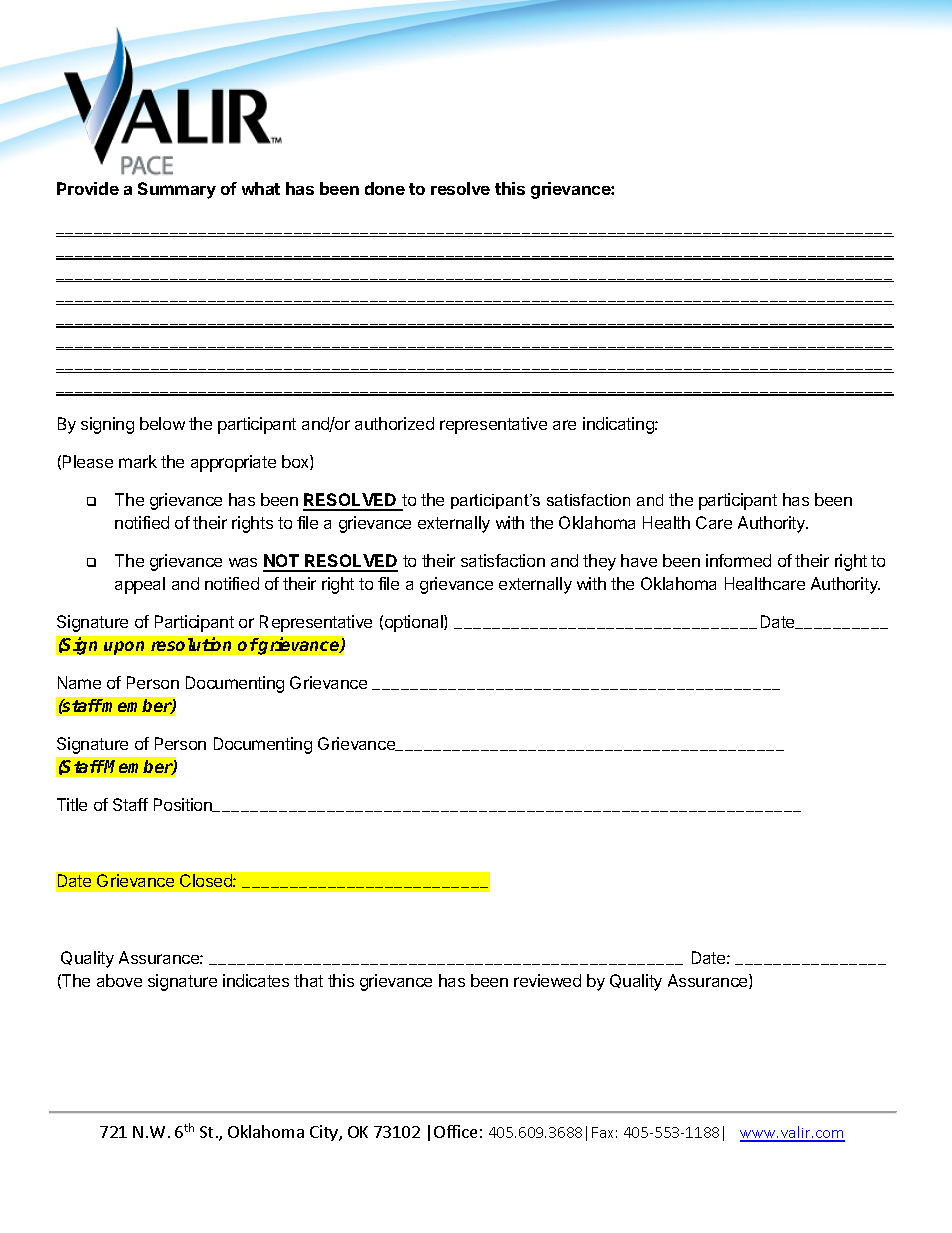 The width and height of the page is (952, 1233). I want to click on have, so click(639, 560).
